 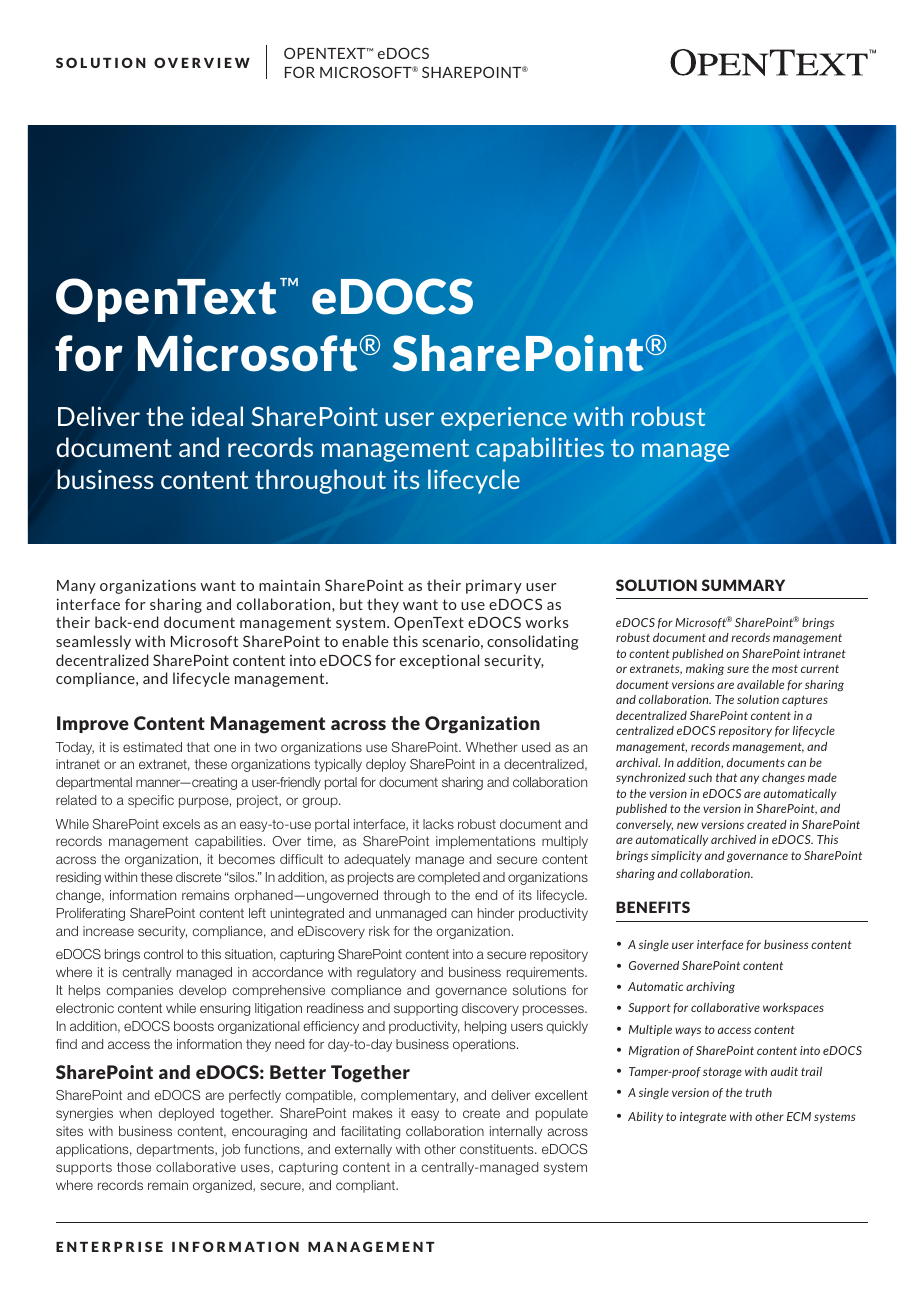 I want to click on companies, so click(x=139, y=991).
